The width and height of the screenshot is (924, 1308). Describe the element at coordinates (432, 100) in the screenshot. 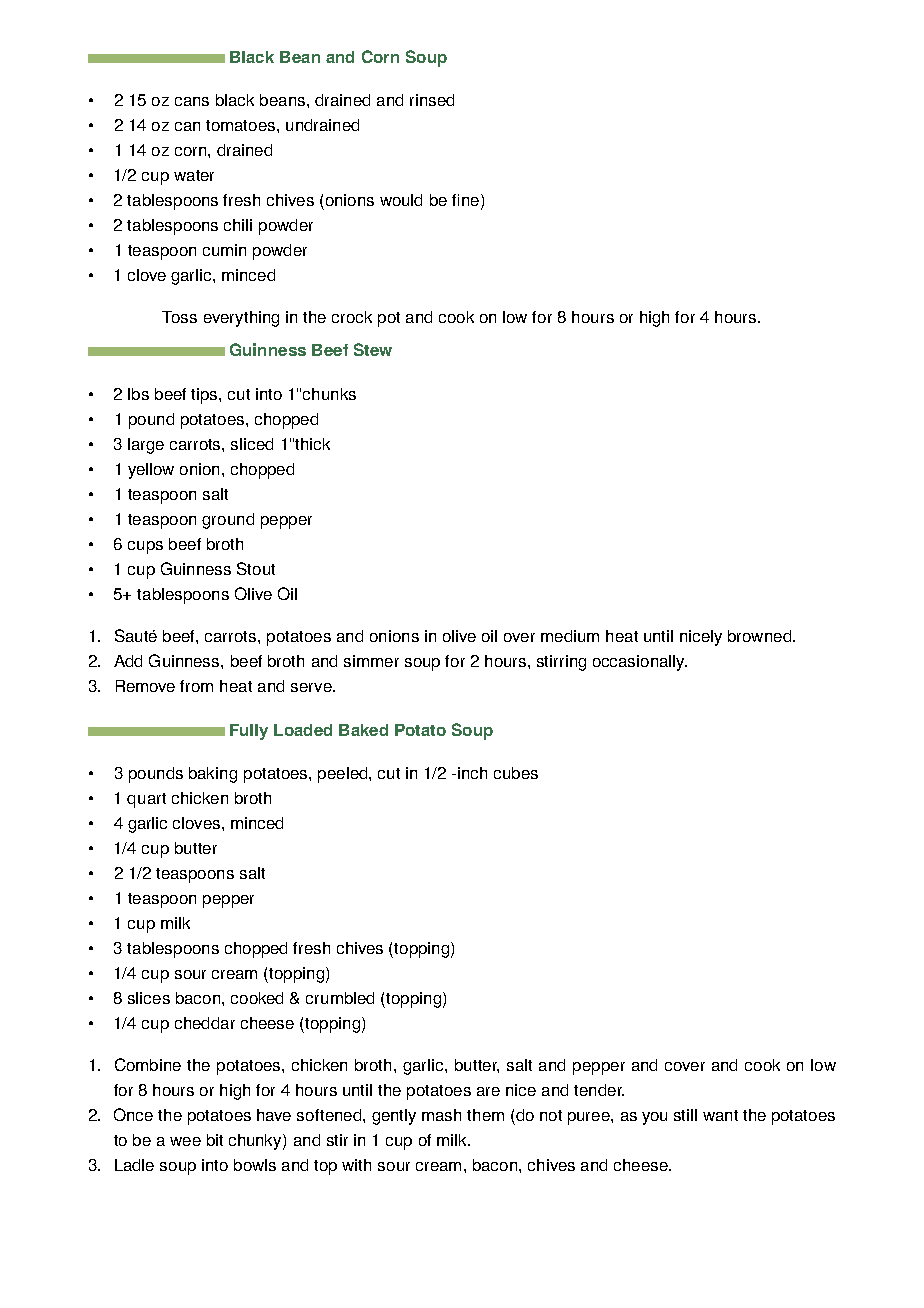

I see `rinsed` at that location.
